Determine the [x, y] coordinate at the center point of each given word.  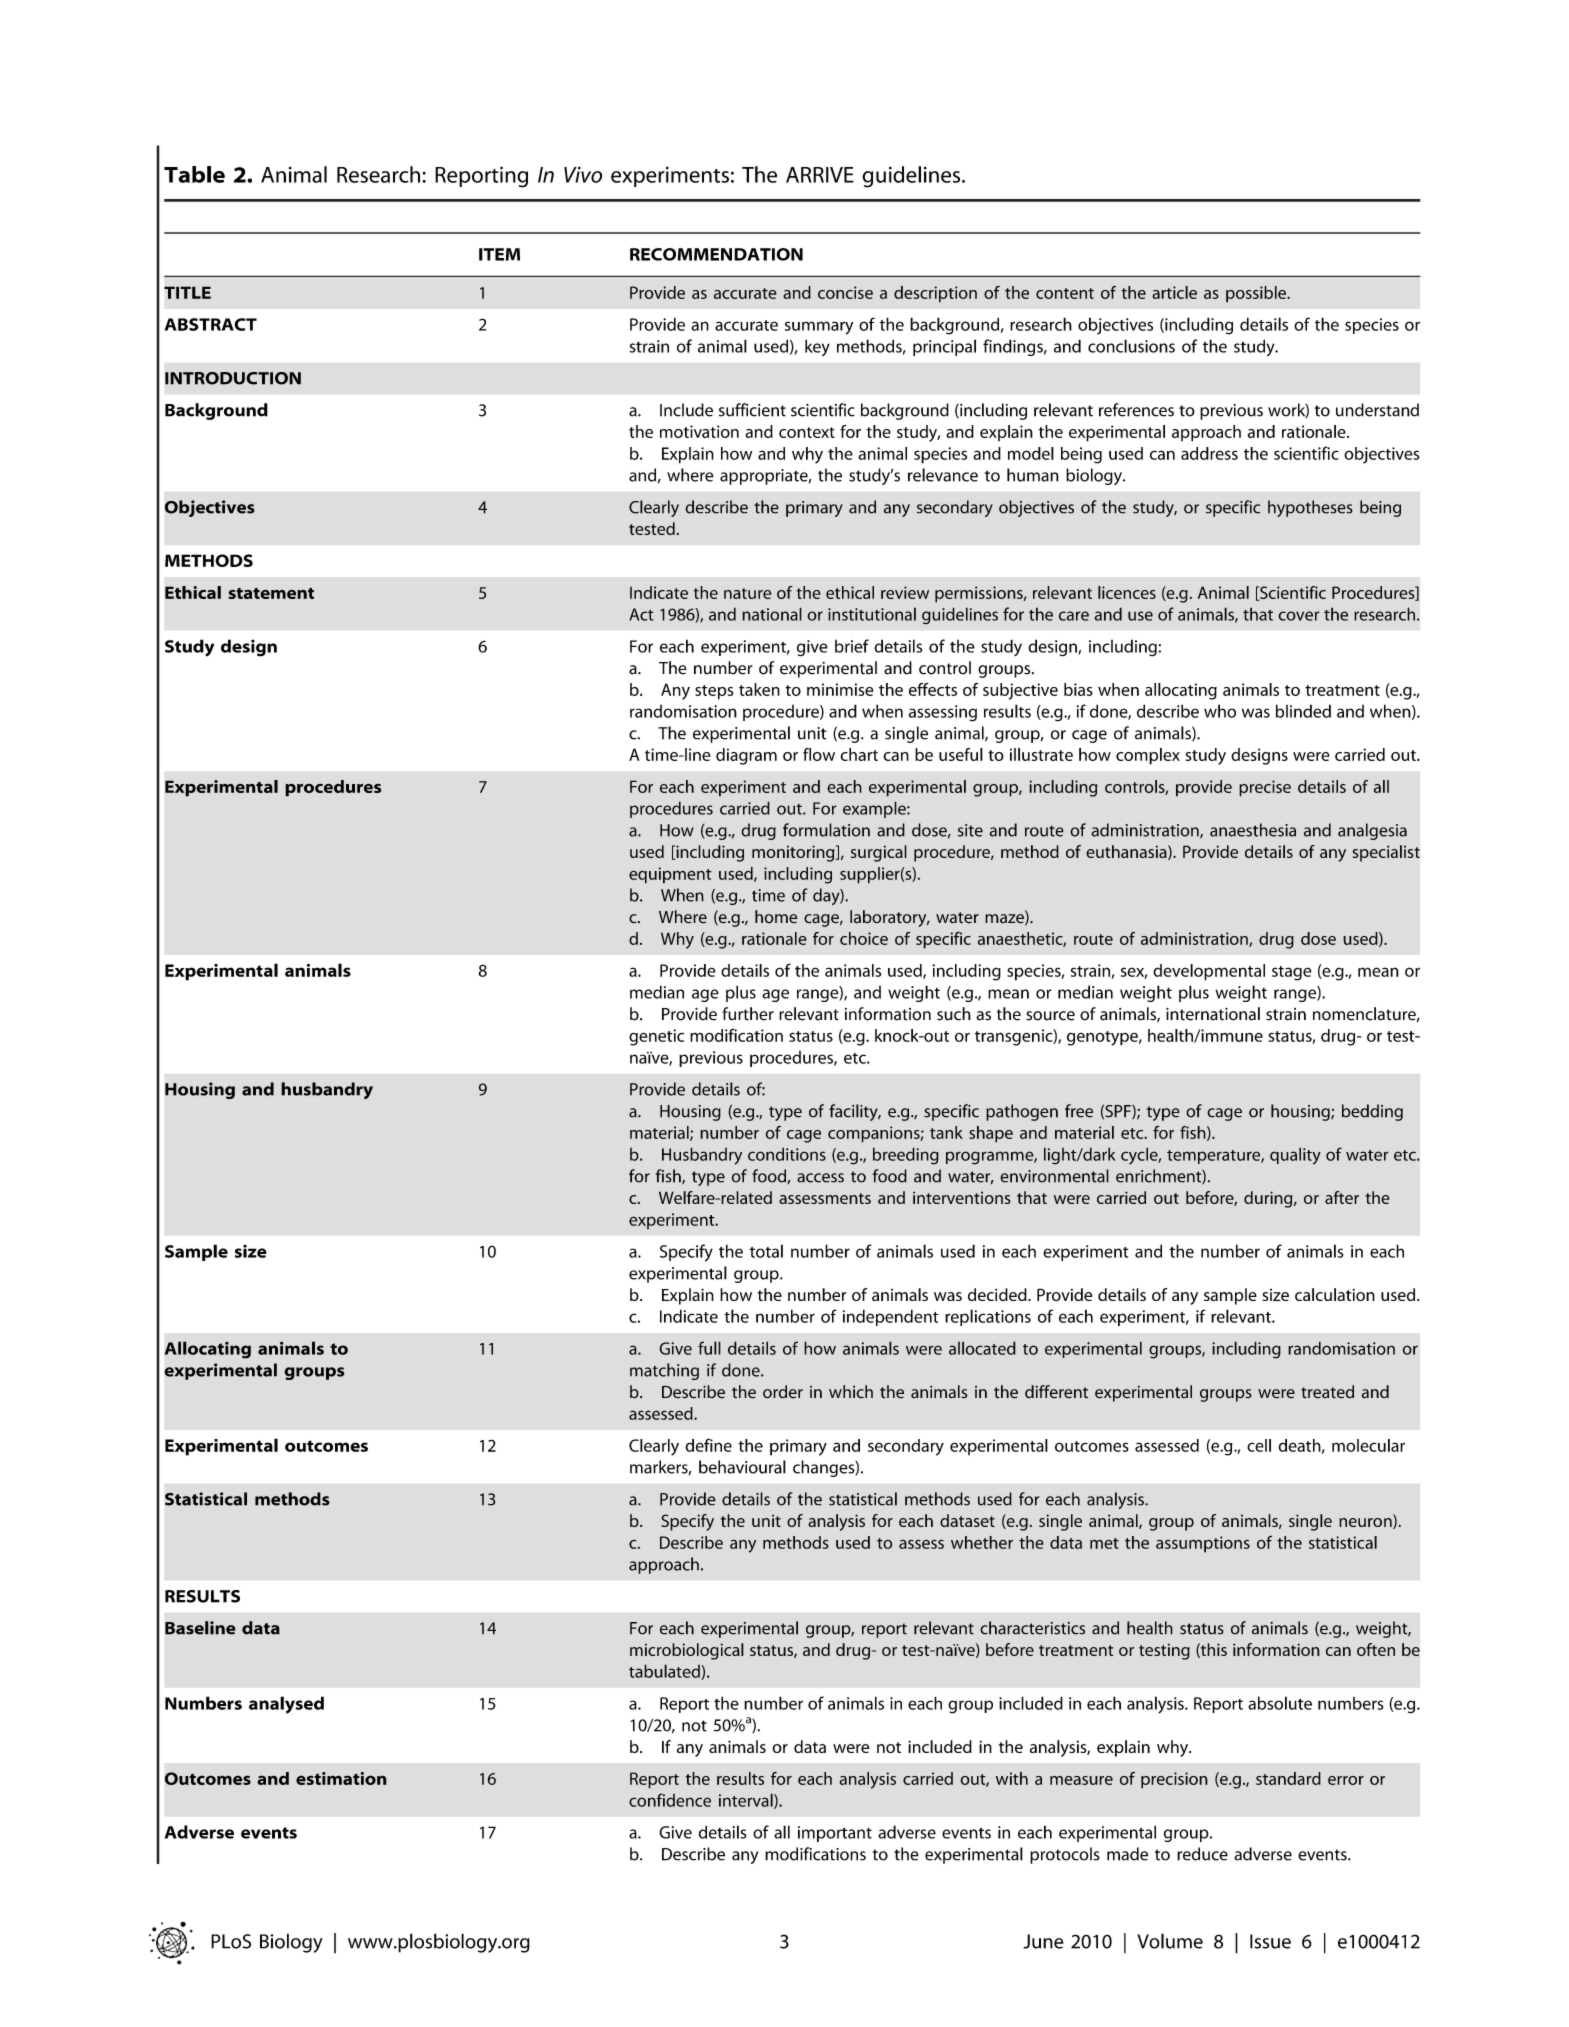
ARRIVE [820, 175]
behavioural [742, 1467]
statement [271, 593]
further [748, 1014]
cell [1259, 1445]
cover [1299, 616]
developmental [1209, 972]
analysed [286, 1705]
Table [194, 174]
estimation [341, 1778]
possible [1257, 294]
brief [852, 646]
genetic [656, 1037]
